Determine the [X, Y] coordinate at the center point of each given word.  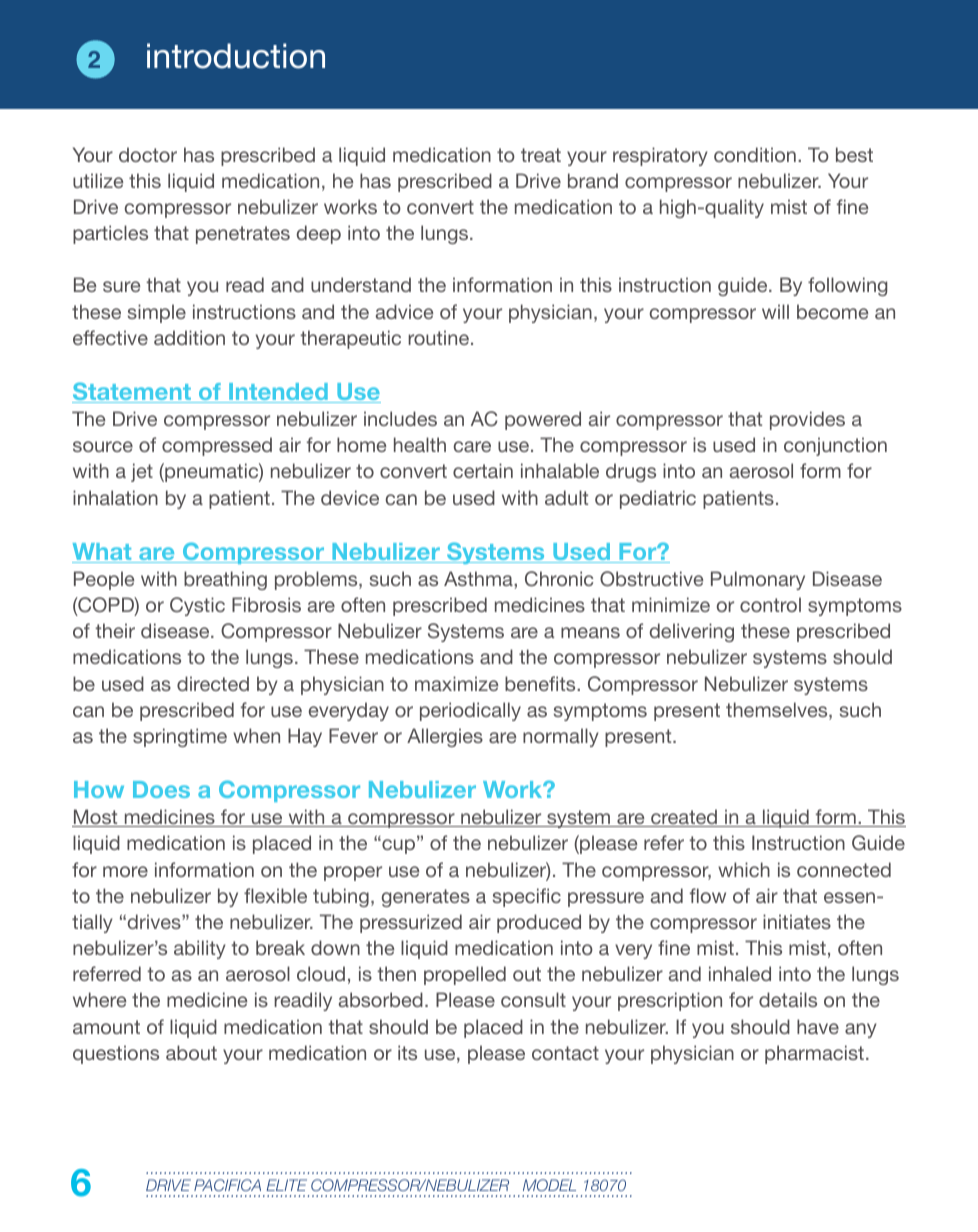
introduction [236, 56]
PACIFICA [227, 1185]
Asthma [479, 578]
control [770, 604]
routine [438, 337]
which [744, 869]
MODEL [549, 1185]
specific [527, 897]
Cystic [197, 606]
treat [541, 155]
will [775, 311]
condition [755, 154]
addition [189, 337]
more [125, 871]
